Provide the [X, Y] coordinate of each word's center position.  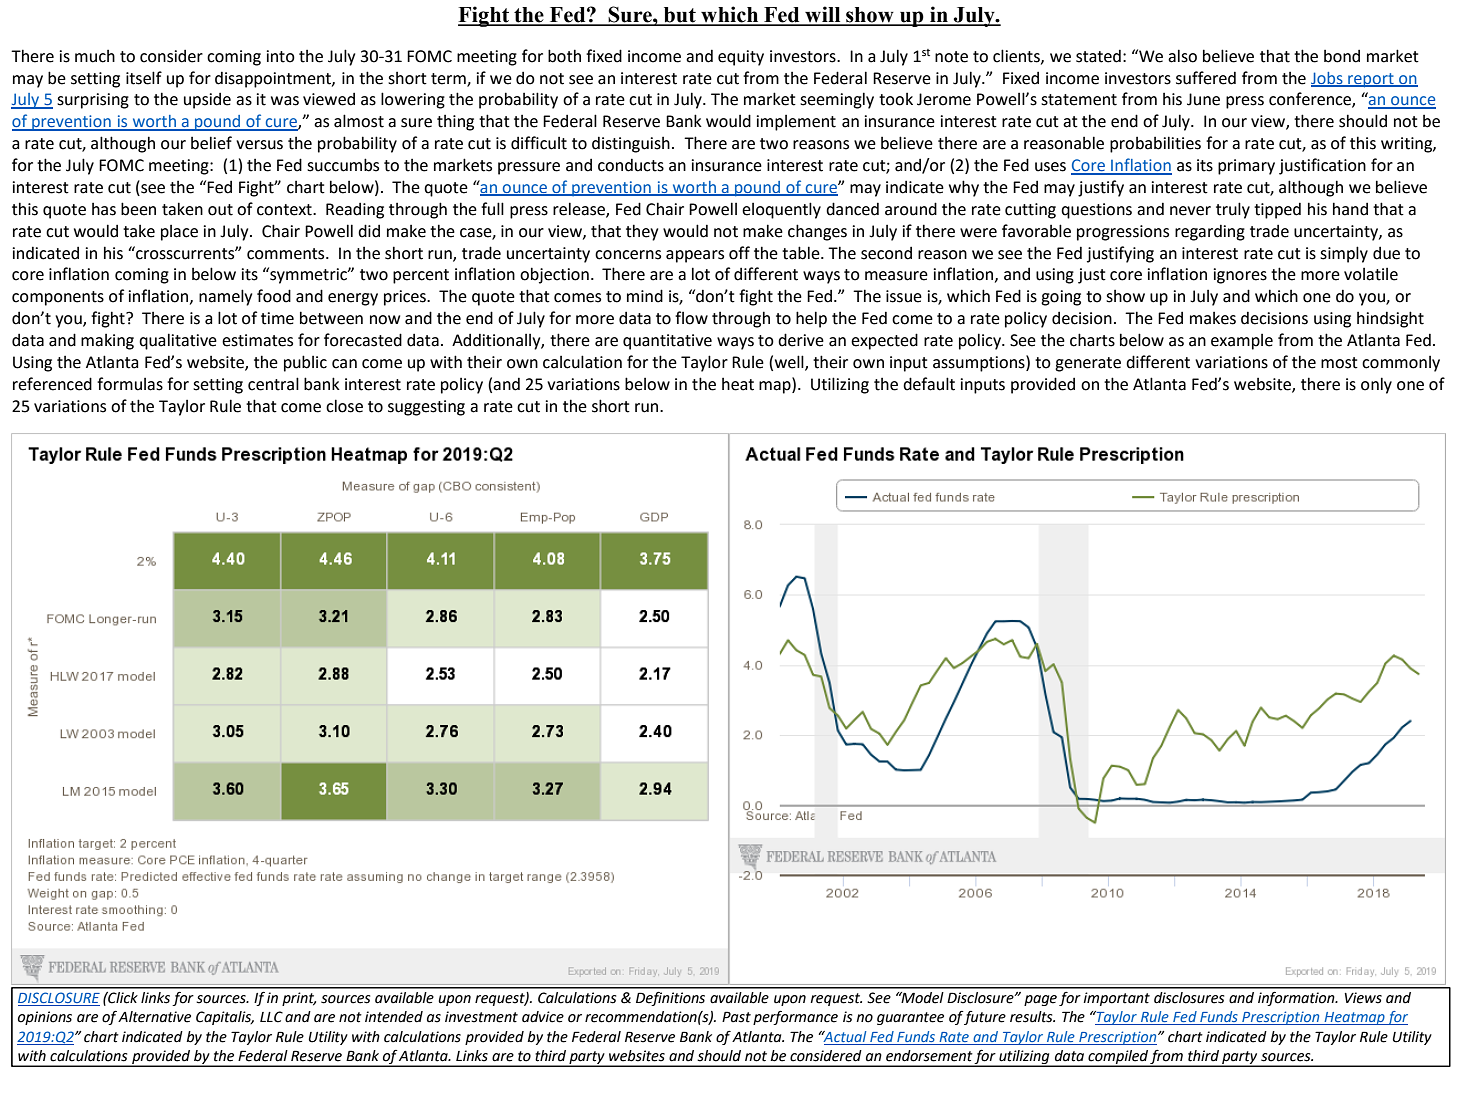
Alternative [154, 1017]
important [1116, 999]
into [280, 56]
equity [741, 58]
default [929, 384]
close [344, 406]
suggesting [426, 408]
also [1182, 56]
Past [736, 1017]
